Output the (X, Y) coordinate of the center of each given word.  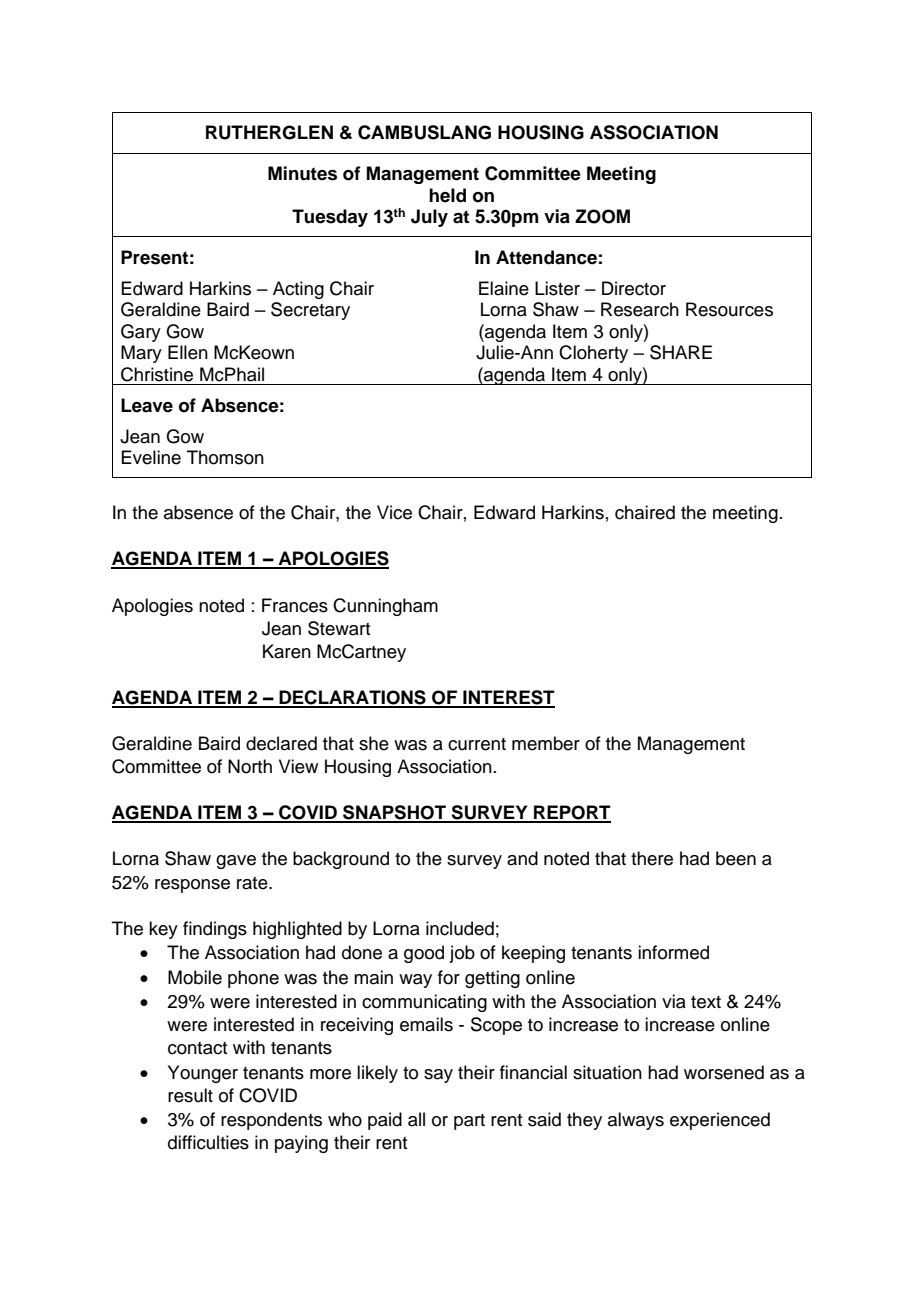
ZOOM (602, 216)
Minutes (302, 173)
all (416, 1119)
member (546, 743)
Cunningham (385, 607)
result (190, 1095)
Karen (287, 651)
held (447, 195)
